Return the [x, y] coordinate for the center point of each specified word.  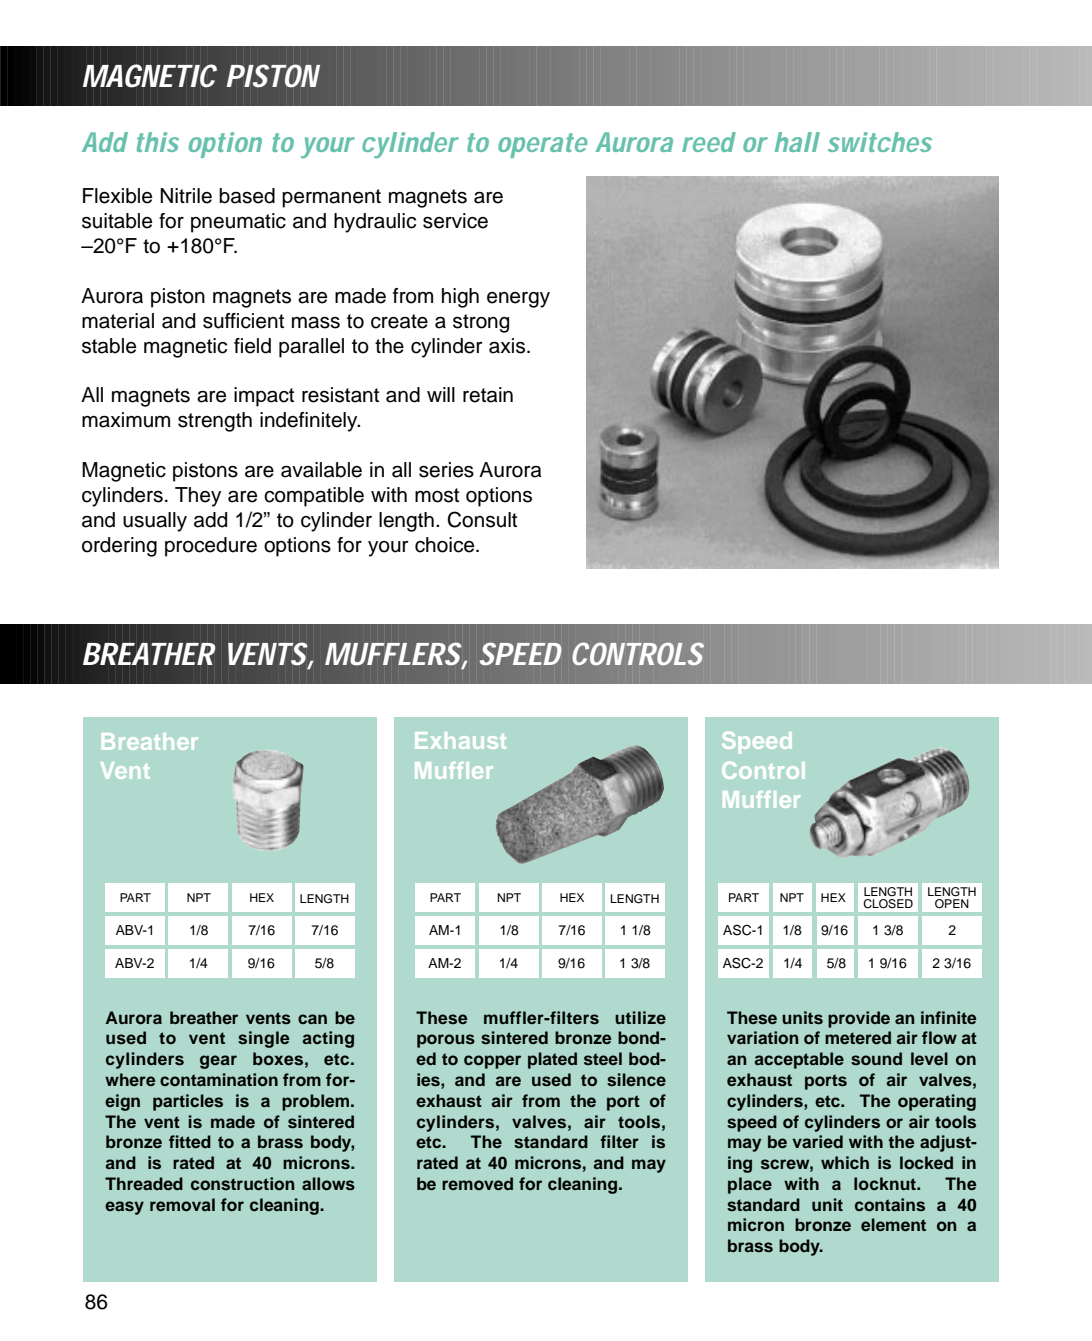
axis [508, 346]
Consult [482, 519]
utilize [640, 1017]
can [312, 1019]
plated [552, 1060]
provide [859, 1019]
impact [264, 397]
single [263, 1039]
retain [488, 395]
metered [858, 1037]
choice [446, 545]
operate [542, 145]
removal [182, 1204]
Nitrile [186, 196]
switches [880, 142]
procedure [211, 547]
